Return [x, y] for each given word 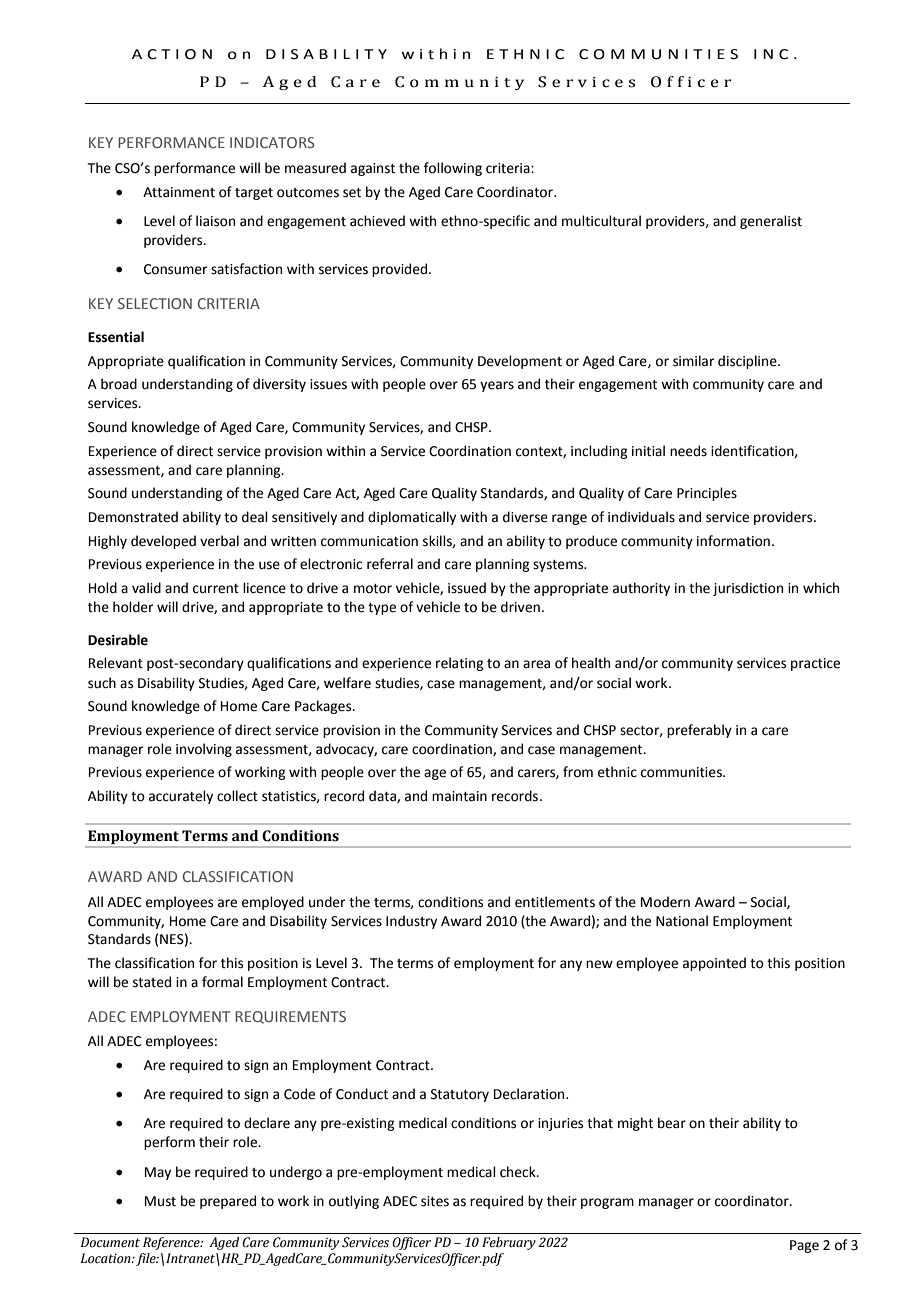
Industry [411, 922]
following [453, 169]
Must [160, 1201]
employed [273, 903]
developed [163, 542]
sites [435, 1201]
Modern [665, 902]
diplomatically [412, 518]
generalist [771, 222]
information [733, 541]
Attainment [179, 192]
